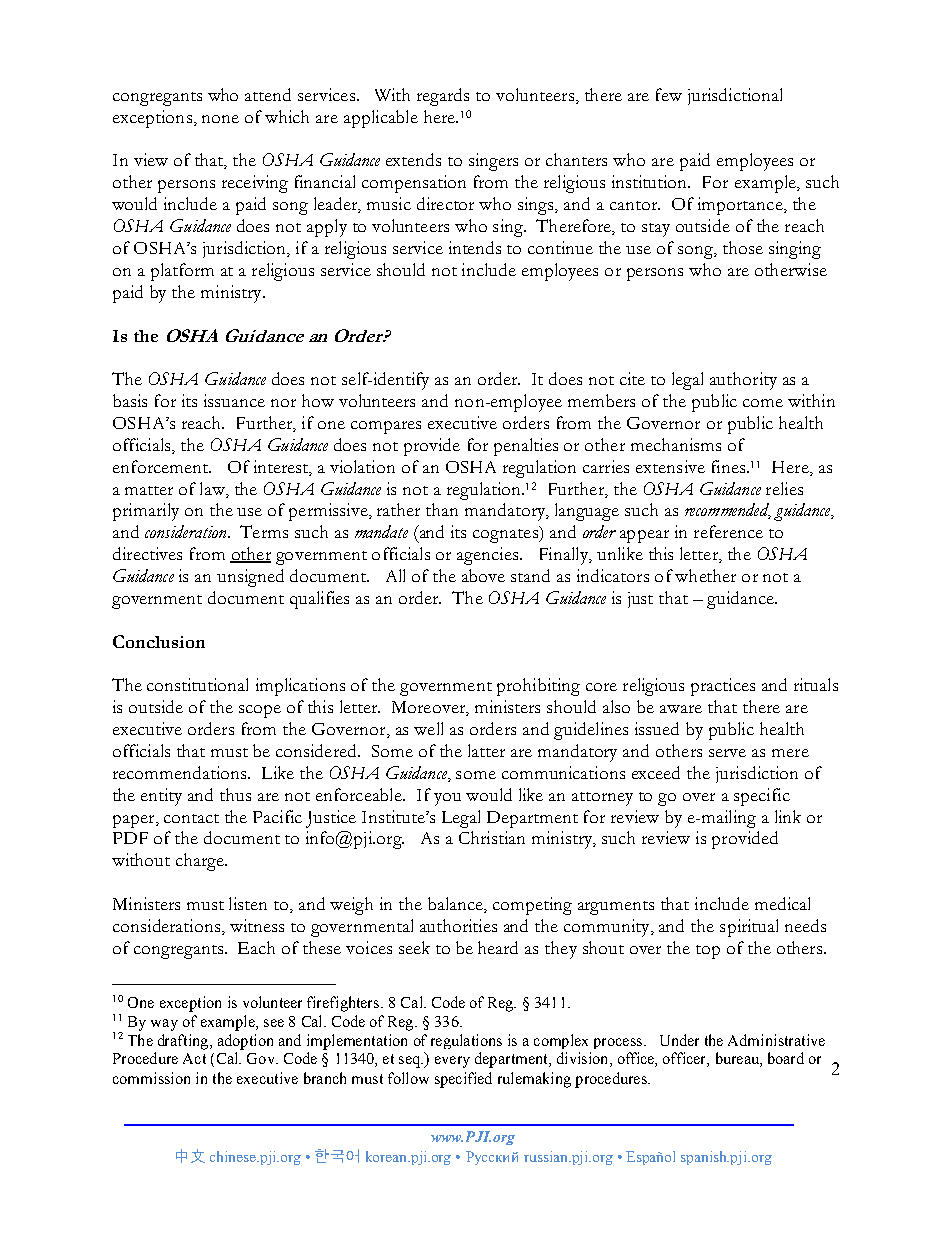  Describe the element at coordinates (669, 94) in the screenshot. I see `few` at that location.
